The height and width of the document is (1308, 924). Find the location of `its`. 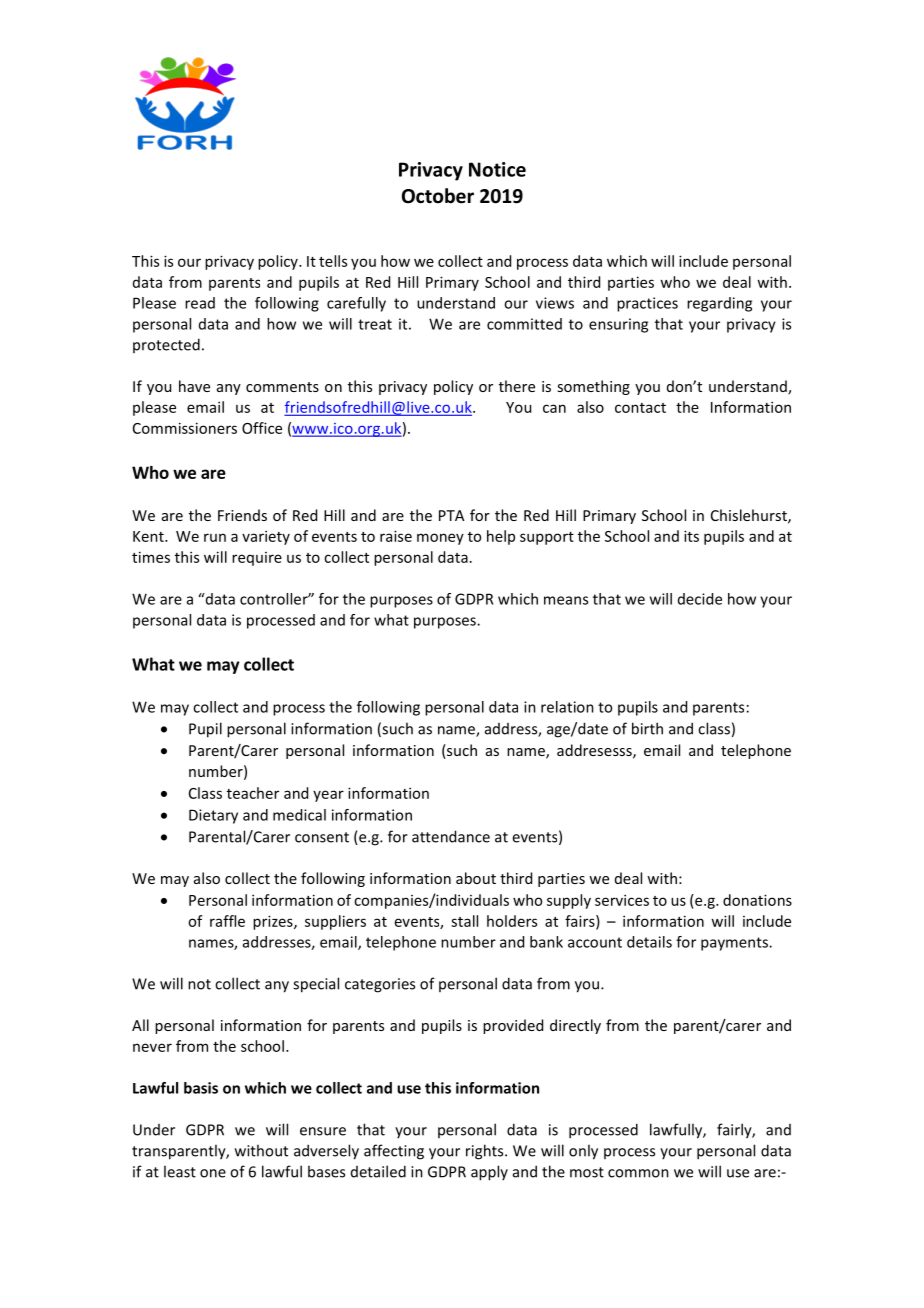

its is located at coordinates (691, 536).
